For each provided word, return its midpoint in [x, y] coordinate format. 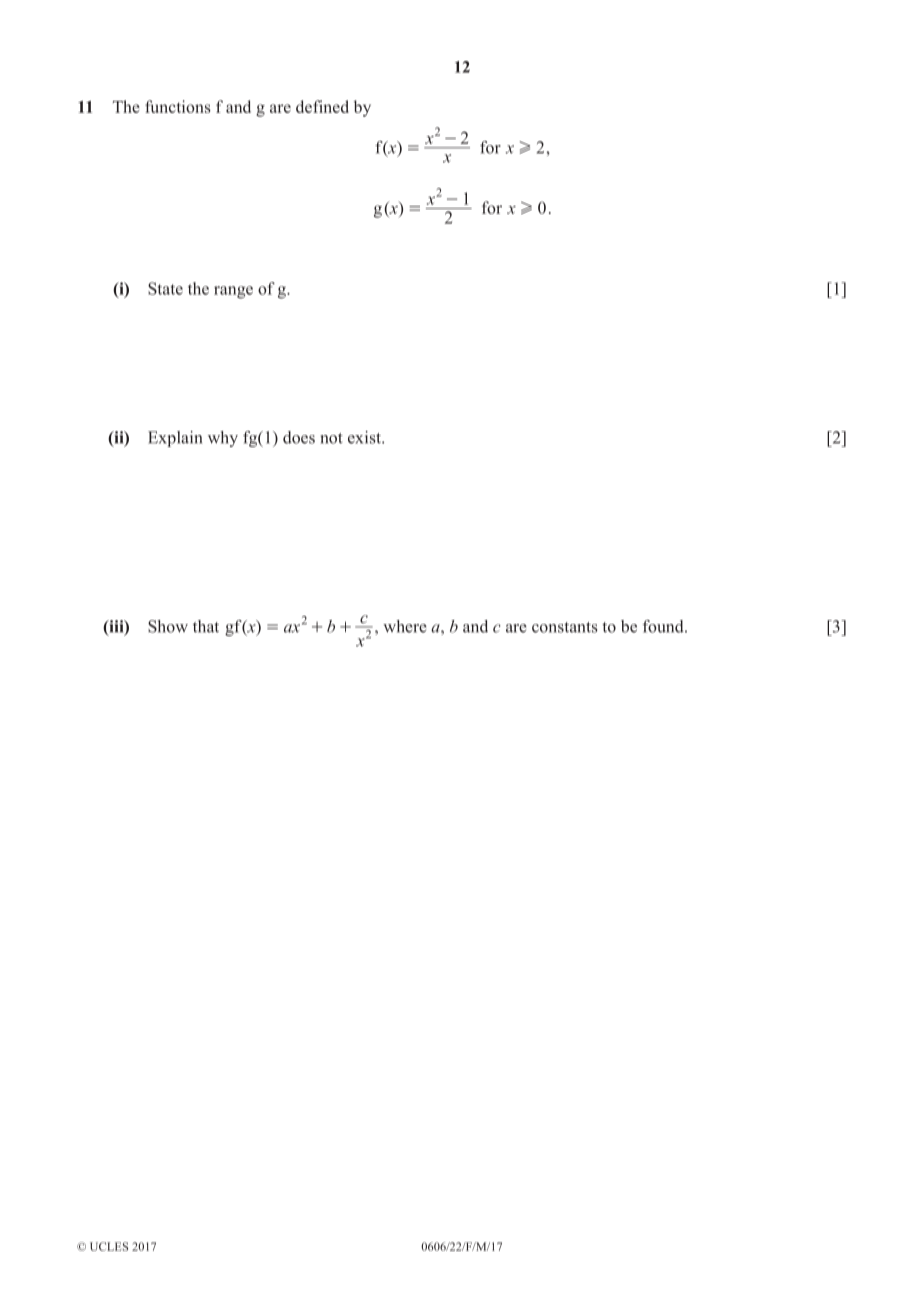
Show [168, 626]
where [405, 626]
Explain [175, 439]
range [233, 292]
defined [322, 106]
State [165, 288]
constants [565, 627]
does [299, 437]
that [206, 626]
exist [365, 437]
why [223, 439]
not [332, 438]
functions [178, 106]
